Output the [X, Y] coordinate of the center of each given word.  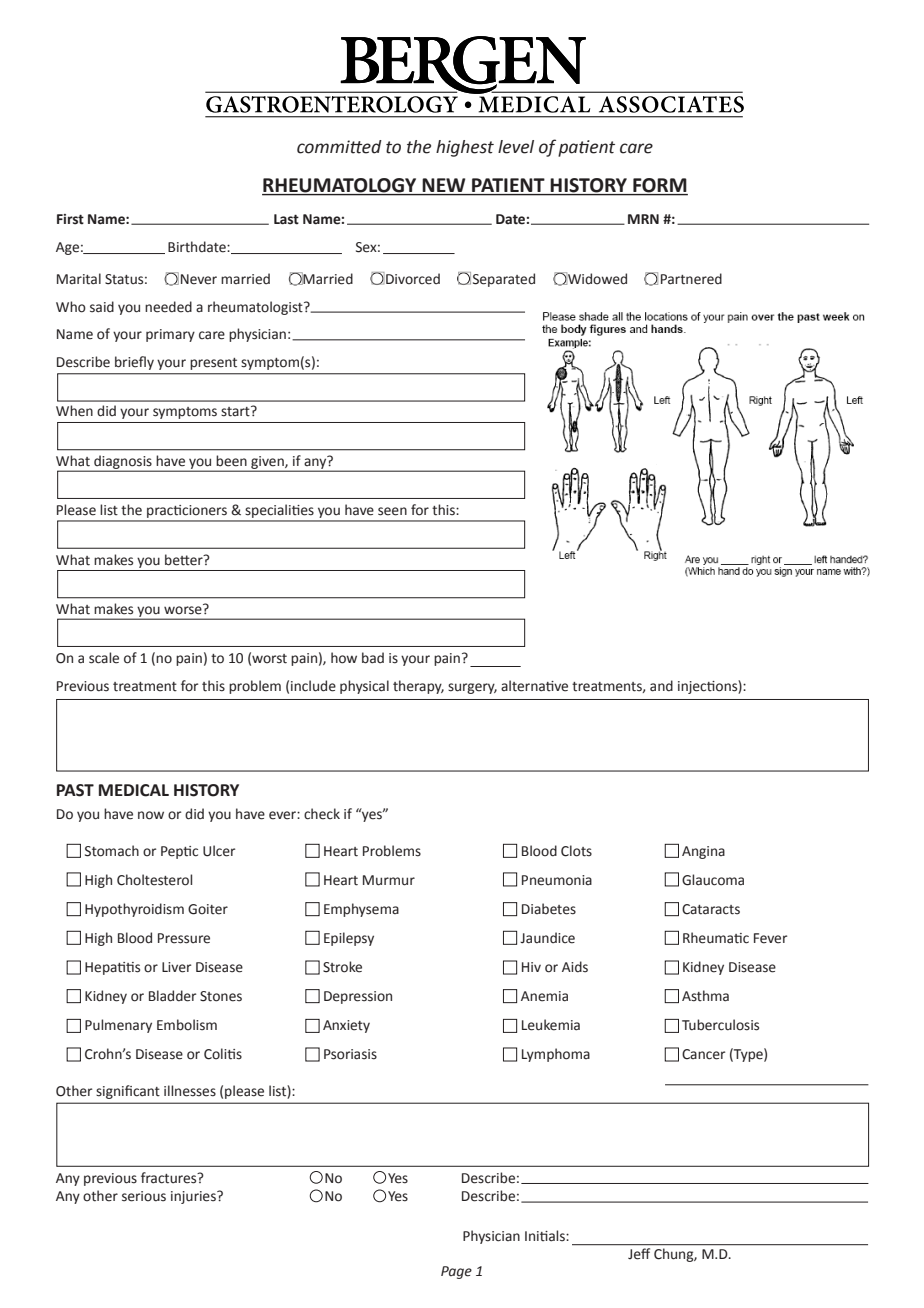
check [322, 814]
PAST [75, 790]
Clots [576, 851]
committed [339, 147]
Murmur [389, 880]
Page [456, 1272]
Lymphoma [556, 1055]
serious [144, 1196]
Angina [703, 852]
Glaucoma [713, 880]
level [516, 147]
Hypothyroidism [134, 910]
